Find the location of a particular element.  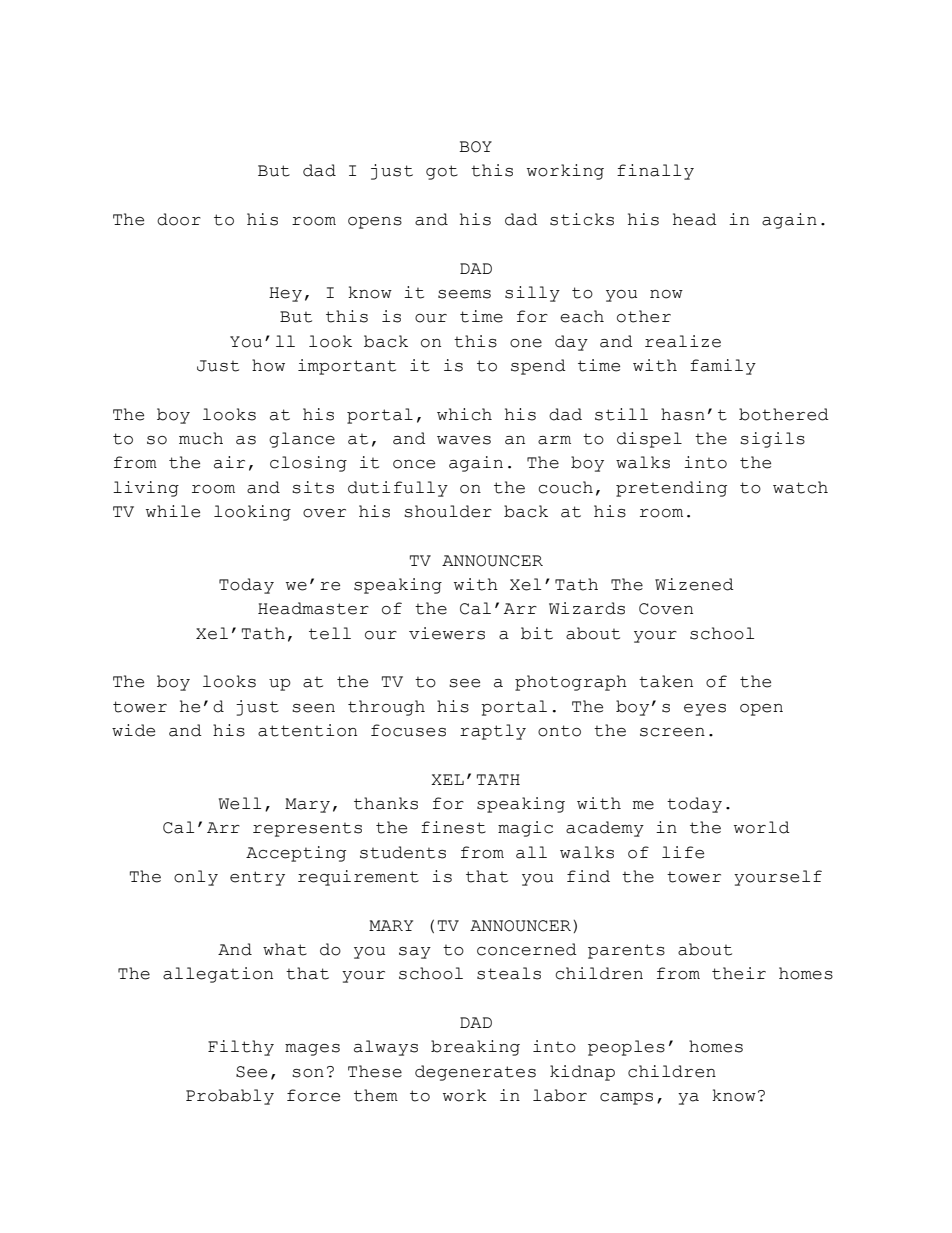

family is located at coordinates (723, 367).
